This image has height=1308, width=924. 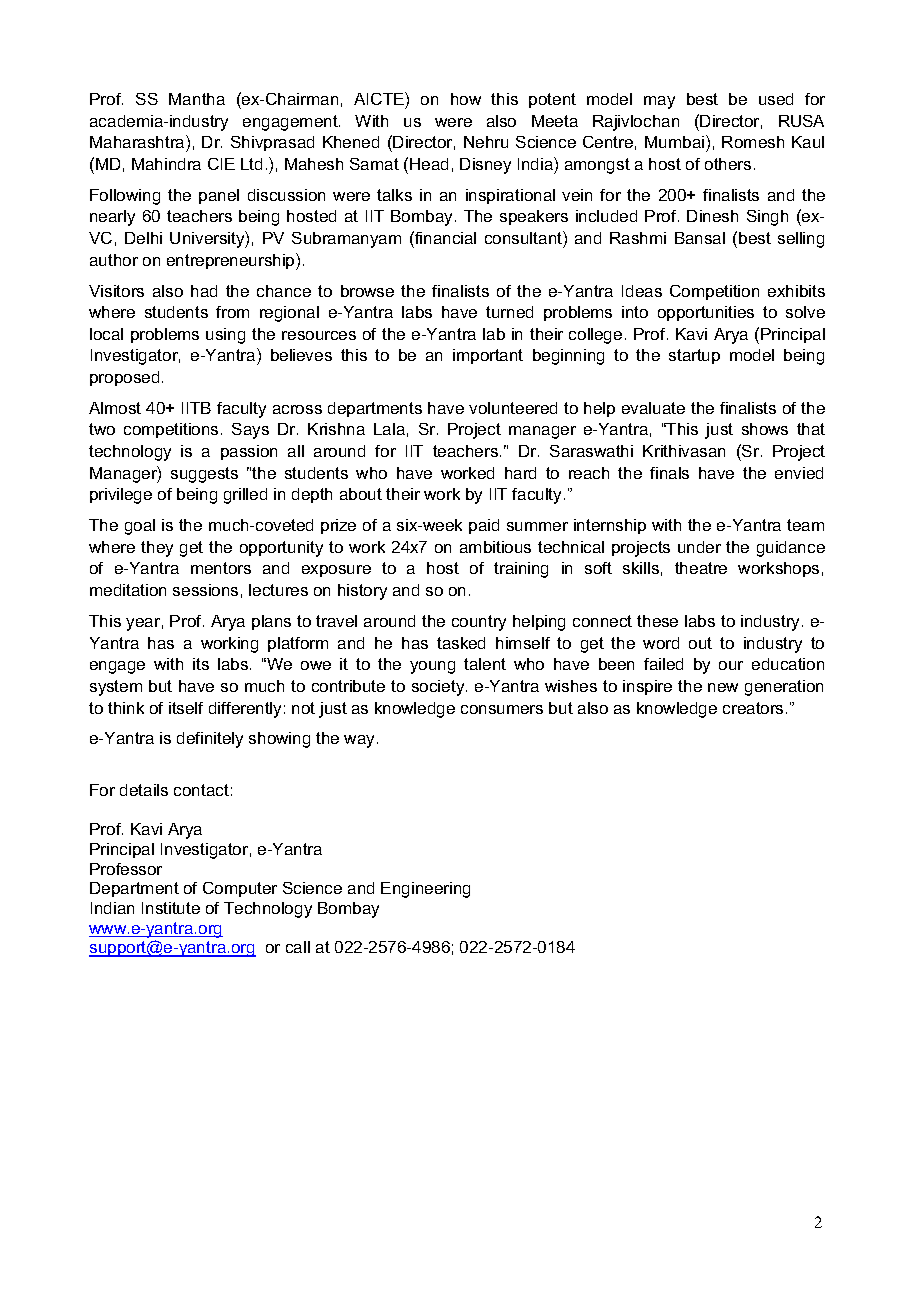 What do you see at coordinates (186, 708) in the image?
I see `itself` at bounding box center [186, 708].
